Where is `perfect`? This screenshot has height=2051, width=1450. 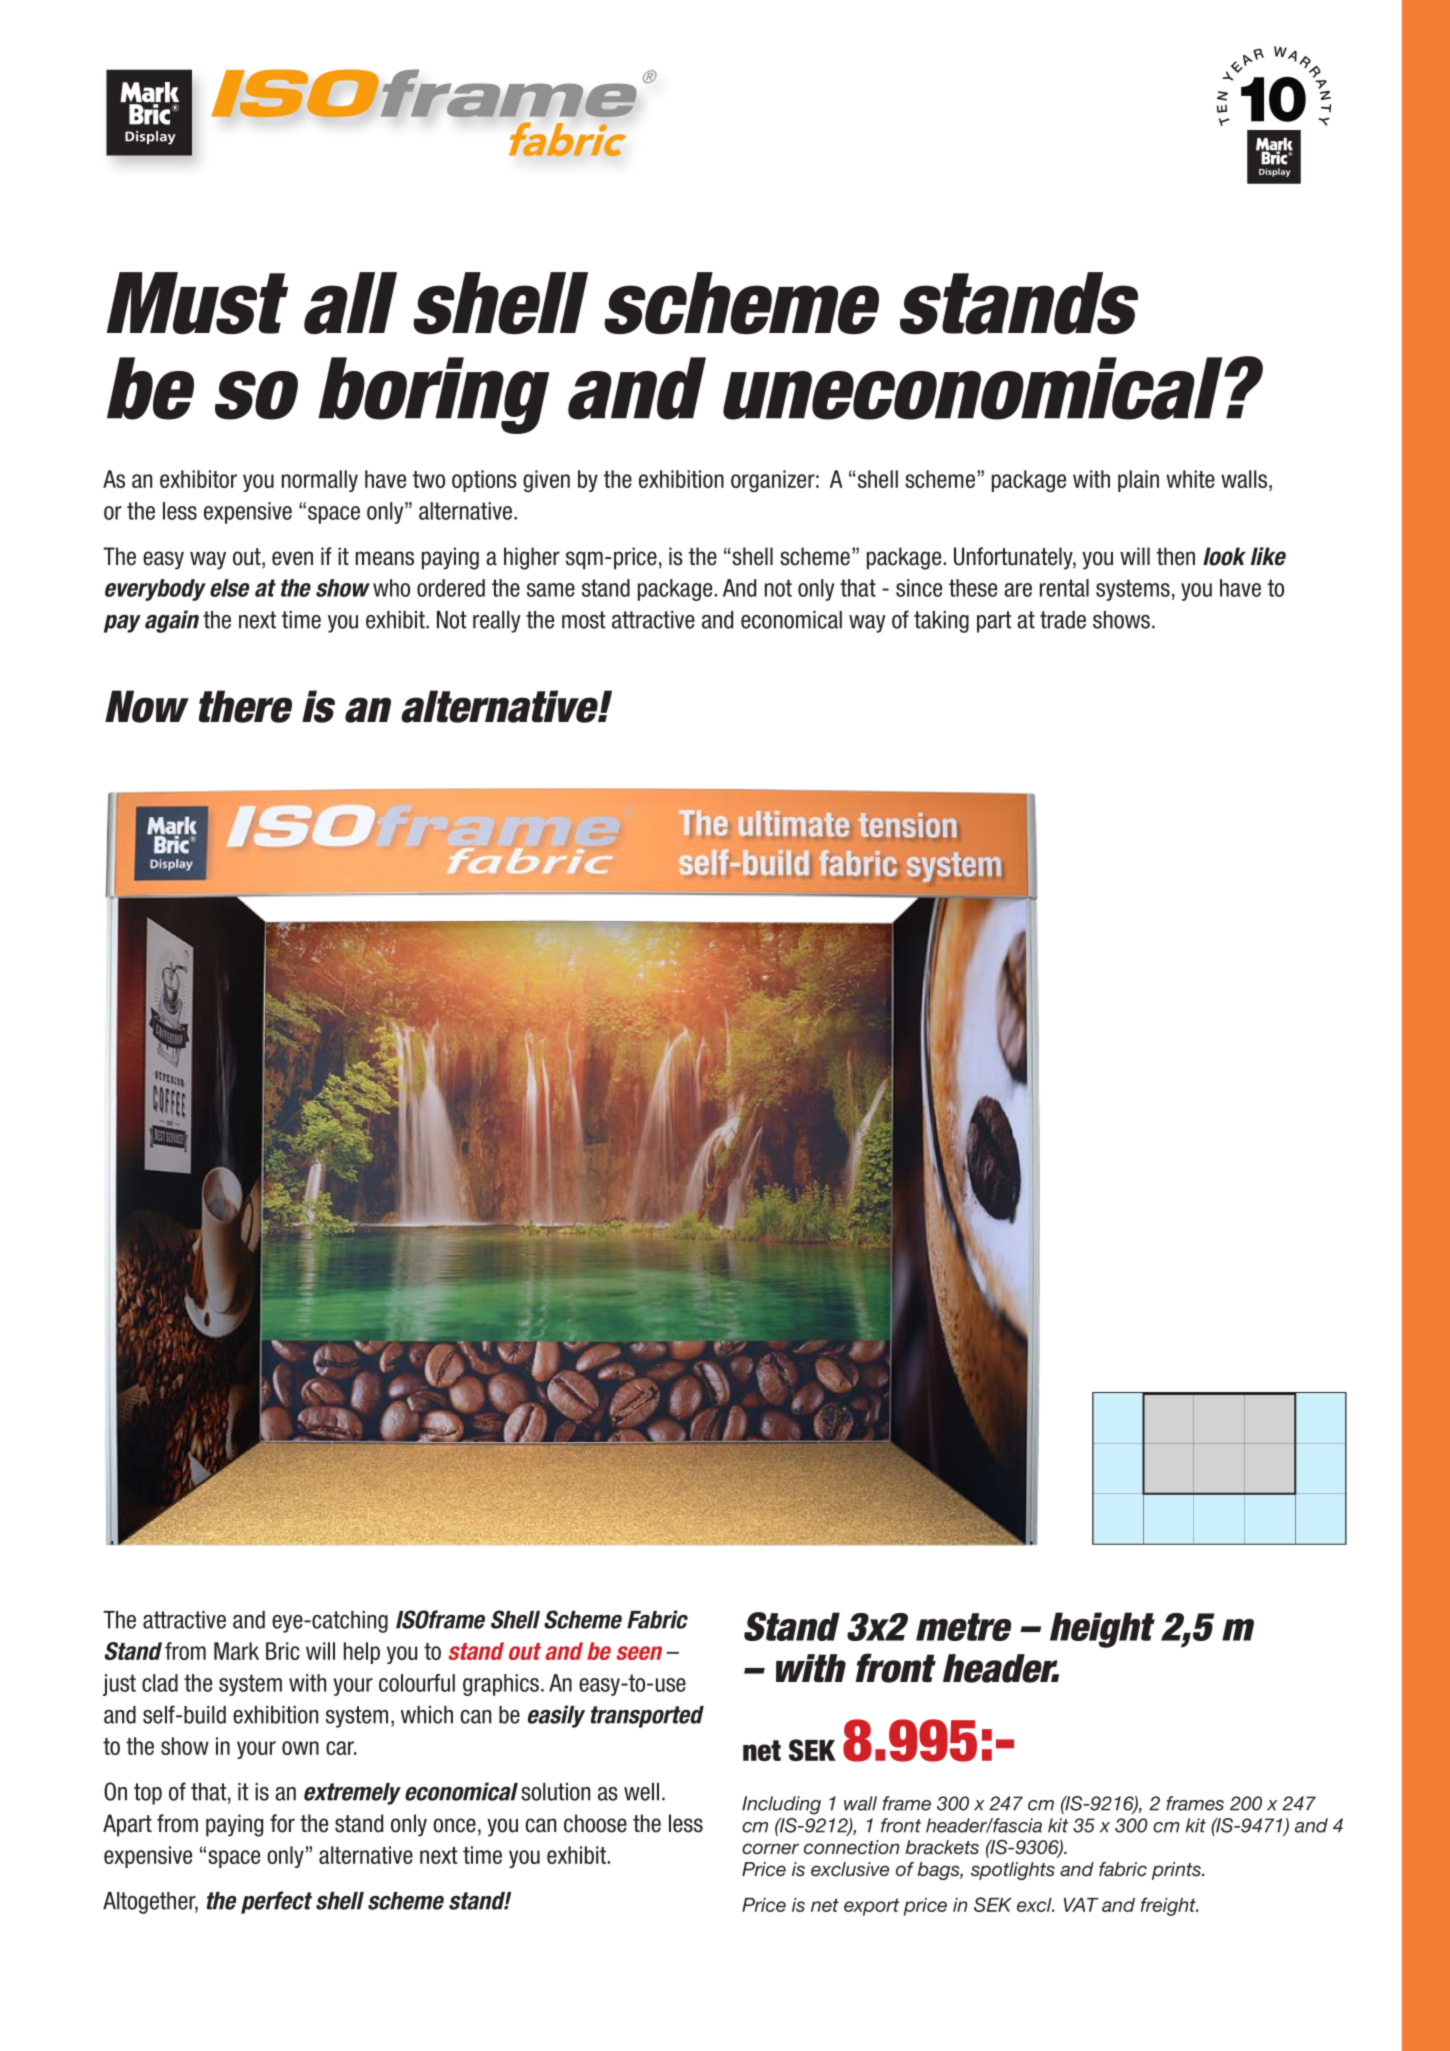 perfect is located at coordinates (276, 1902).
